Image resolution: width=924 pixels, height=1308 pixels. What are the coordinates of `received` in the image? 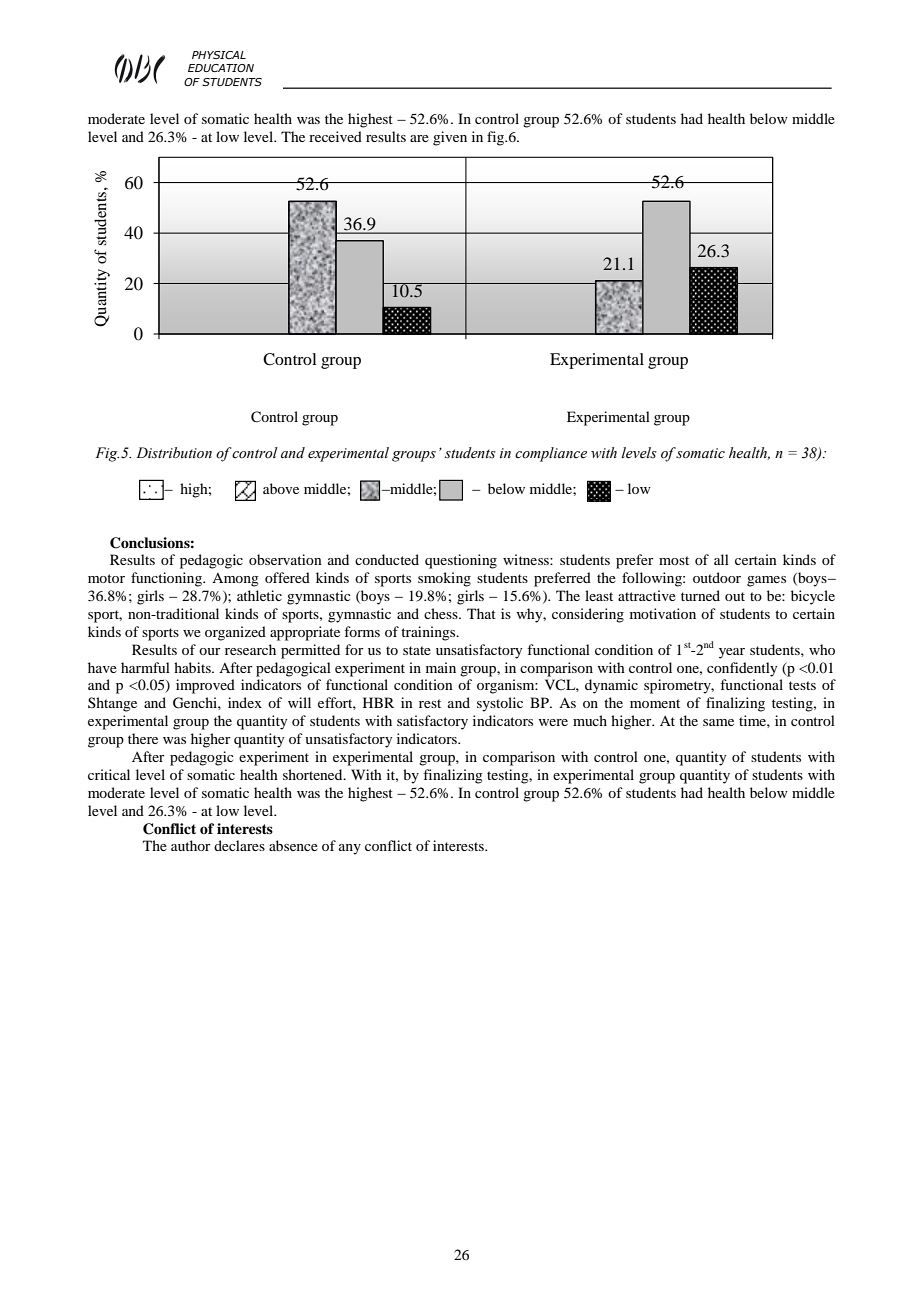 It's located at (335, 136).
